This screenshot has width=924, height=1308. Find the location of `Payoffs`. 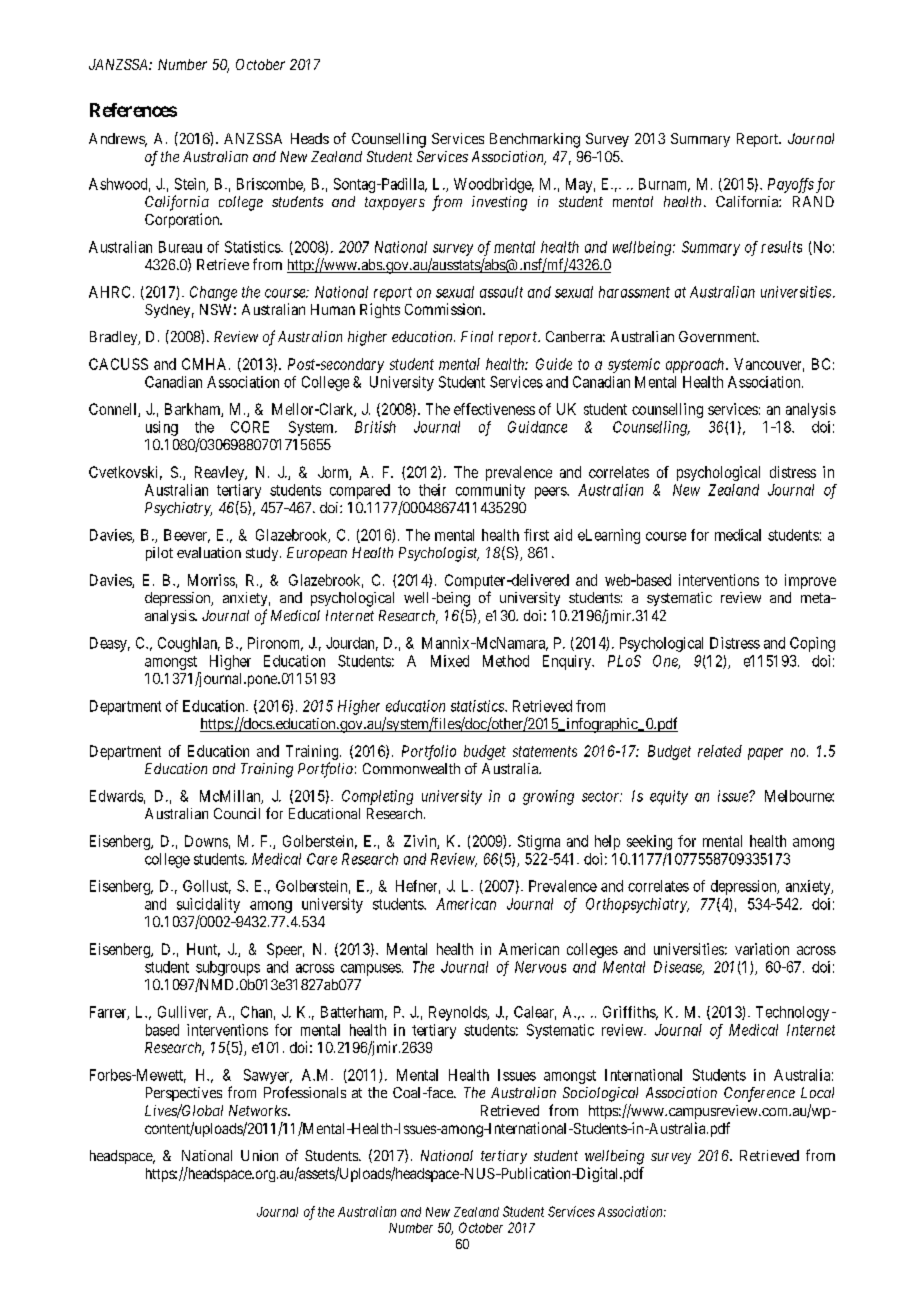

Payoffs is located at coordinates (791, 185).
